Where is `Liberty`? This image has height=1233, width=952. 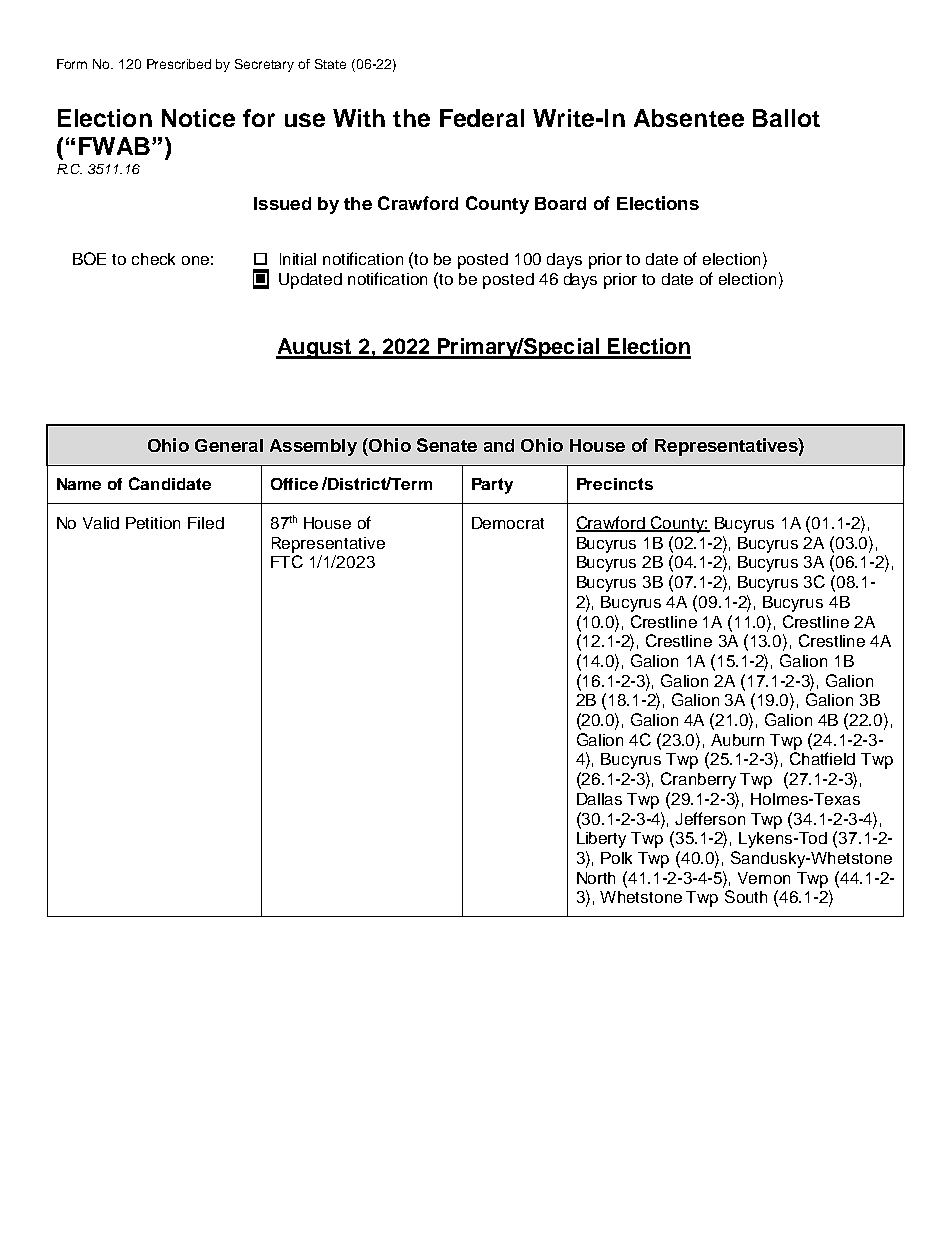
Liberty is located at coordinates (601, 840).
